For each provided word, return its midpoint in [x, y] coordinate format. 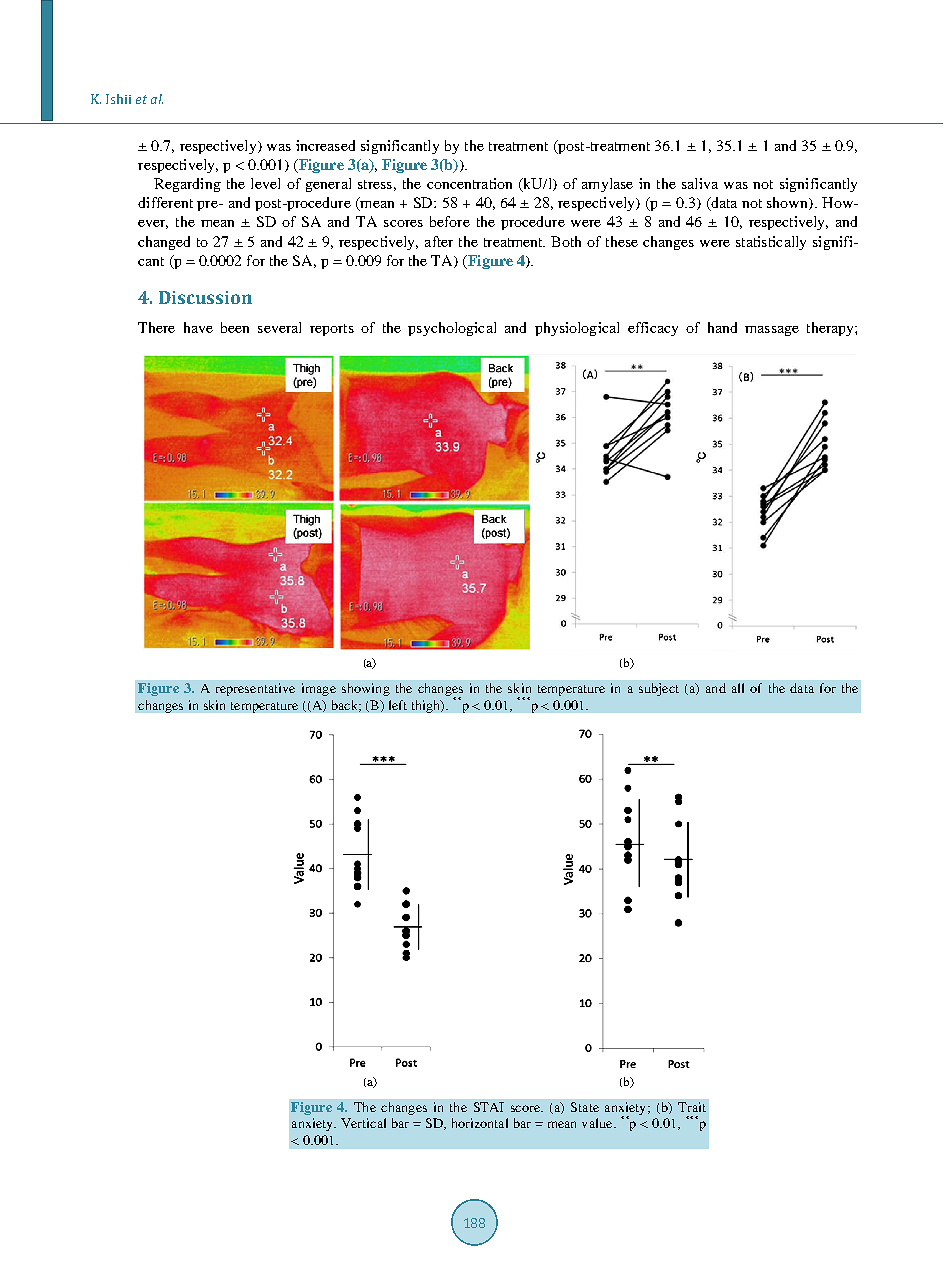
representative [255, 689]
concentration [469, 183]
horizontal [480, 1123]
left [398, 705]
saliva [700, 183]
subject [659, 689]
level [265, 183]
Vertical [363, 1123]
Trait [692, 1107]
